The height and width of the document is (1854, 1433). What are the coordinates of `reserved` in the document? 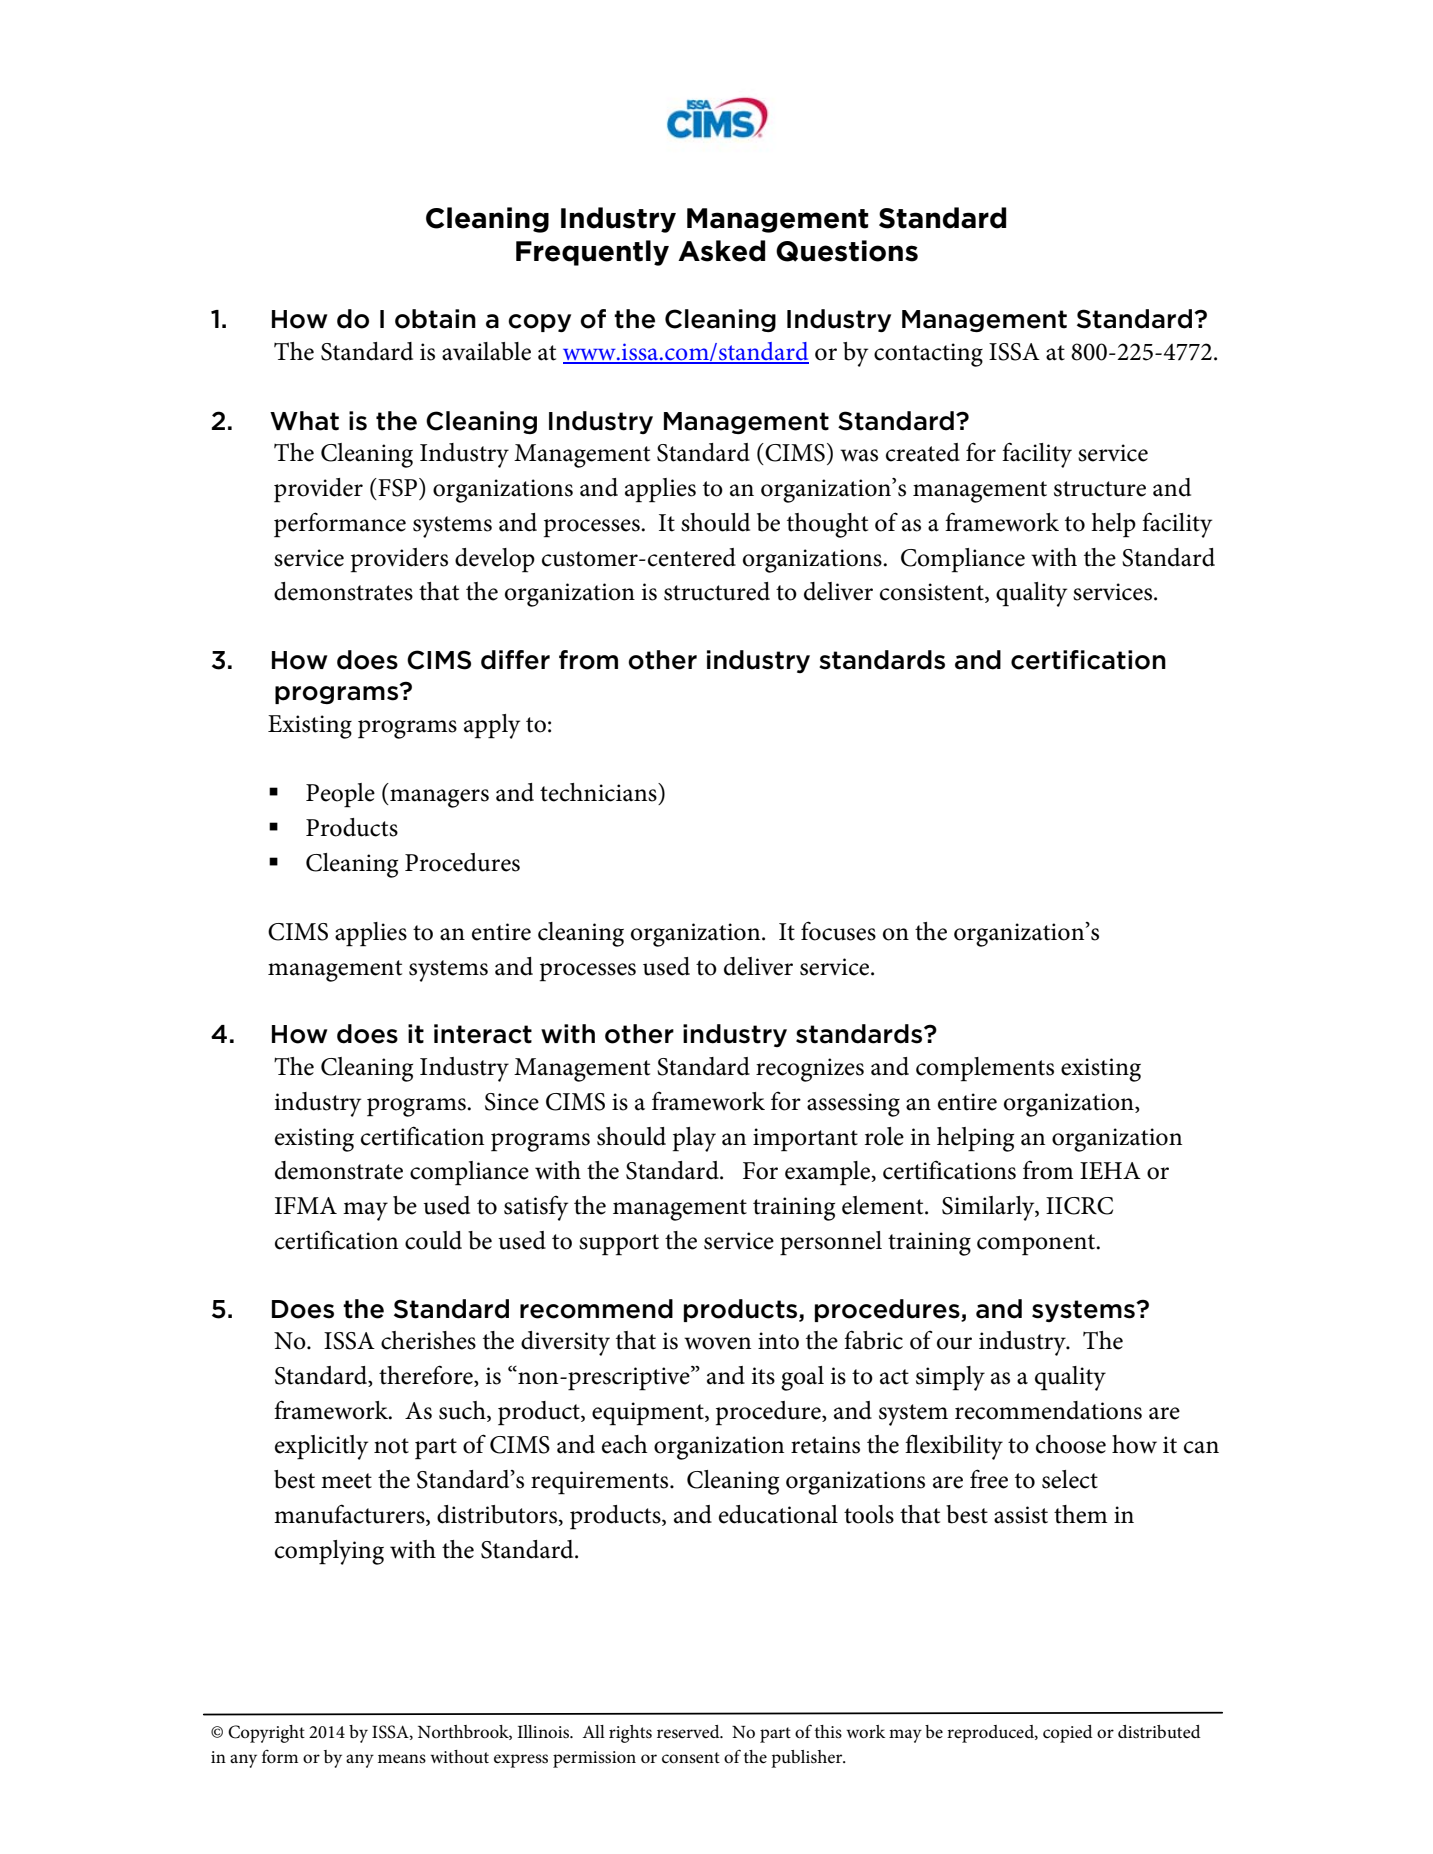 It's located at (689, 1732).
